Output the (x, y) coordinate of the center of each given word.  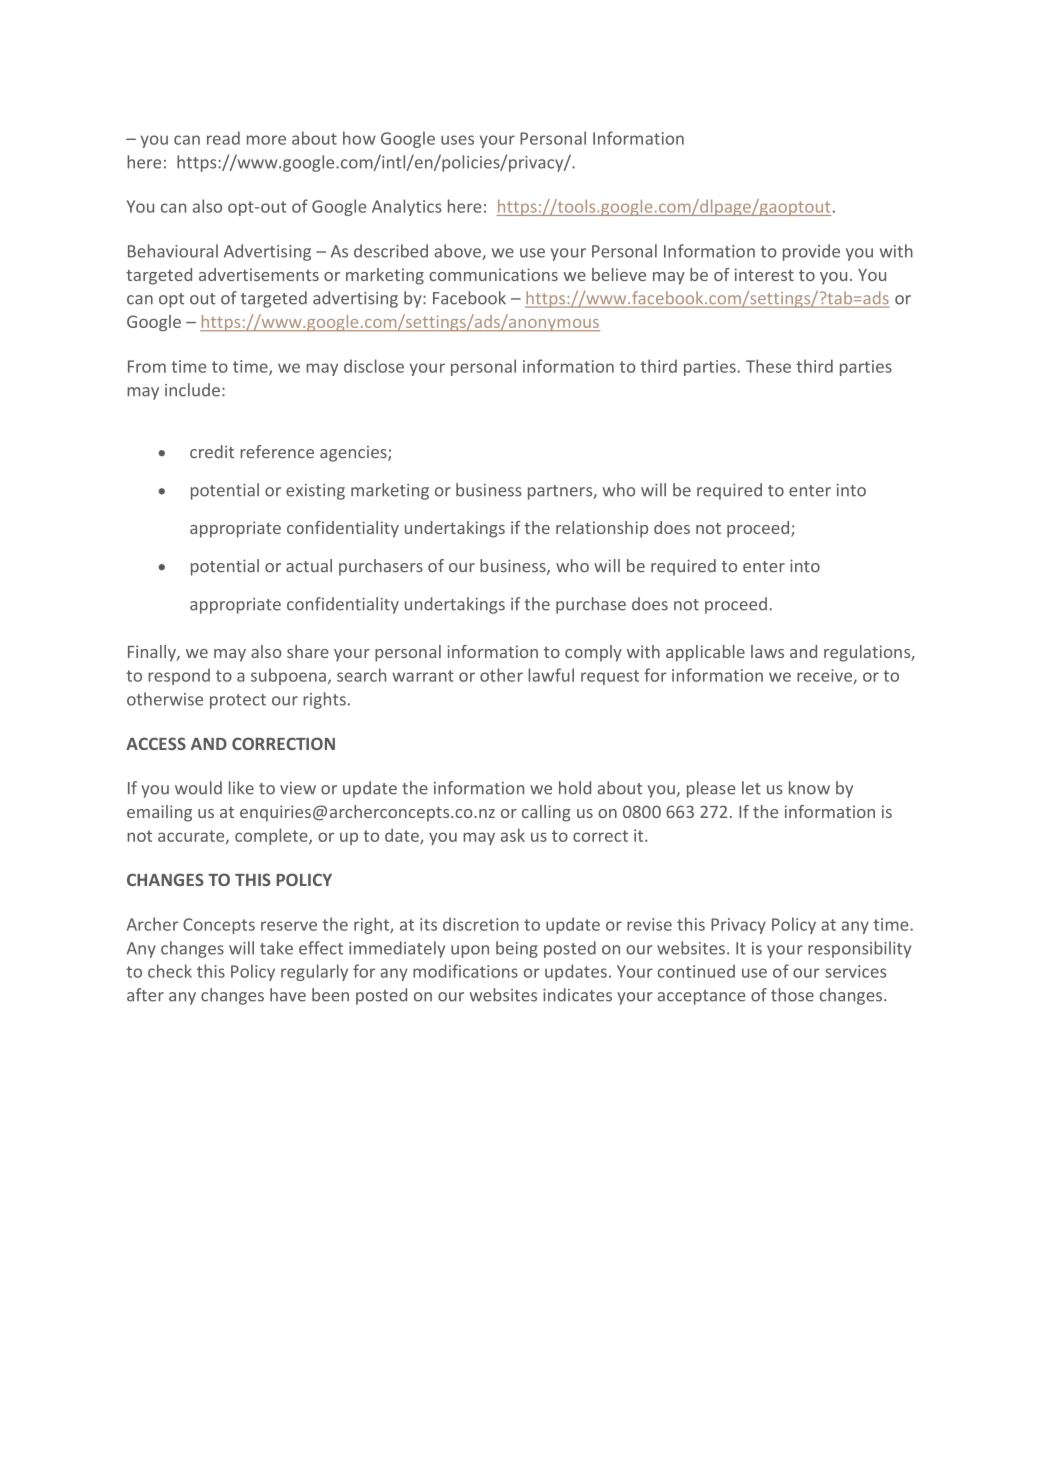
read (223, 138)
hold (575, 788)
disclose (374, 366)
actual (309, 565)
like (241, 788)
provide (811, 252)
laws (767, 651)
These (768, 366)
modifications (465, 971)
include (192, 390)
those (792, 995)
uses (457, 140)
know (809, 788)
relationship (602, 529)
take (276, 948)
